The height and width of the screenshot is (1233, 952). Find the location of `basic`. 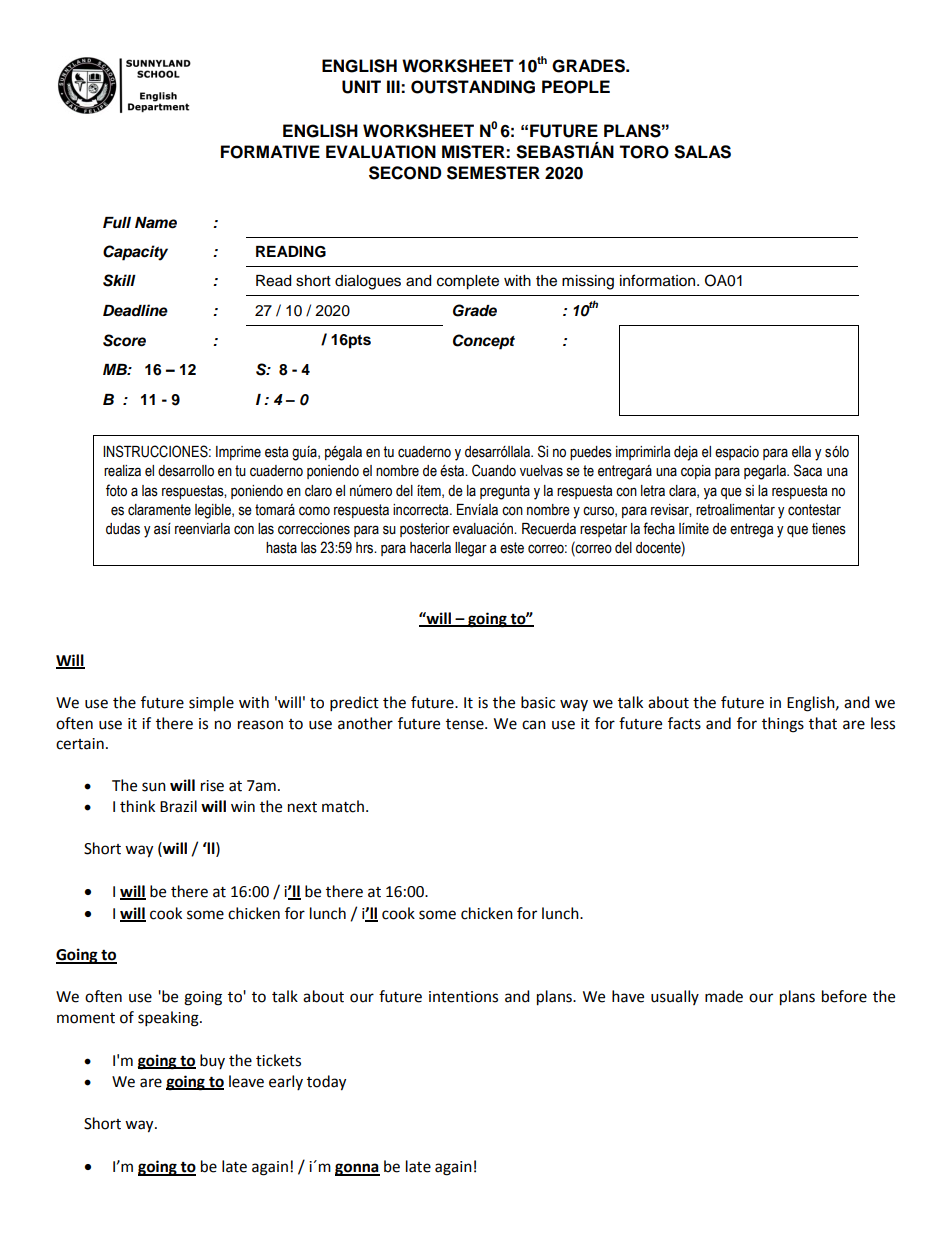

basic is located at coordinates (538, 702).
